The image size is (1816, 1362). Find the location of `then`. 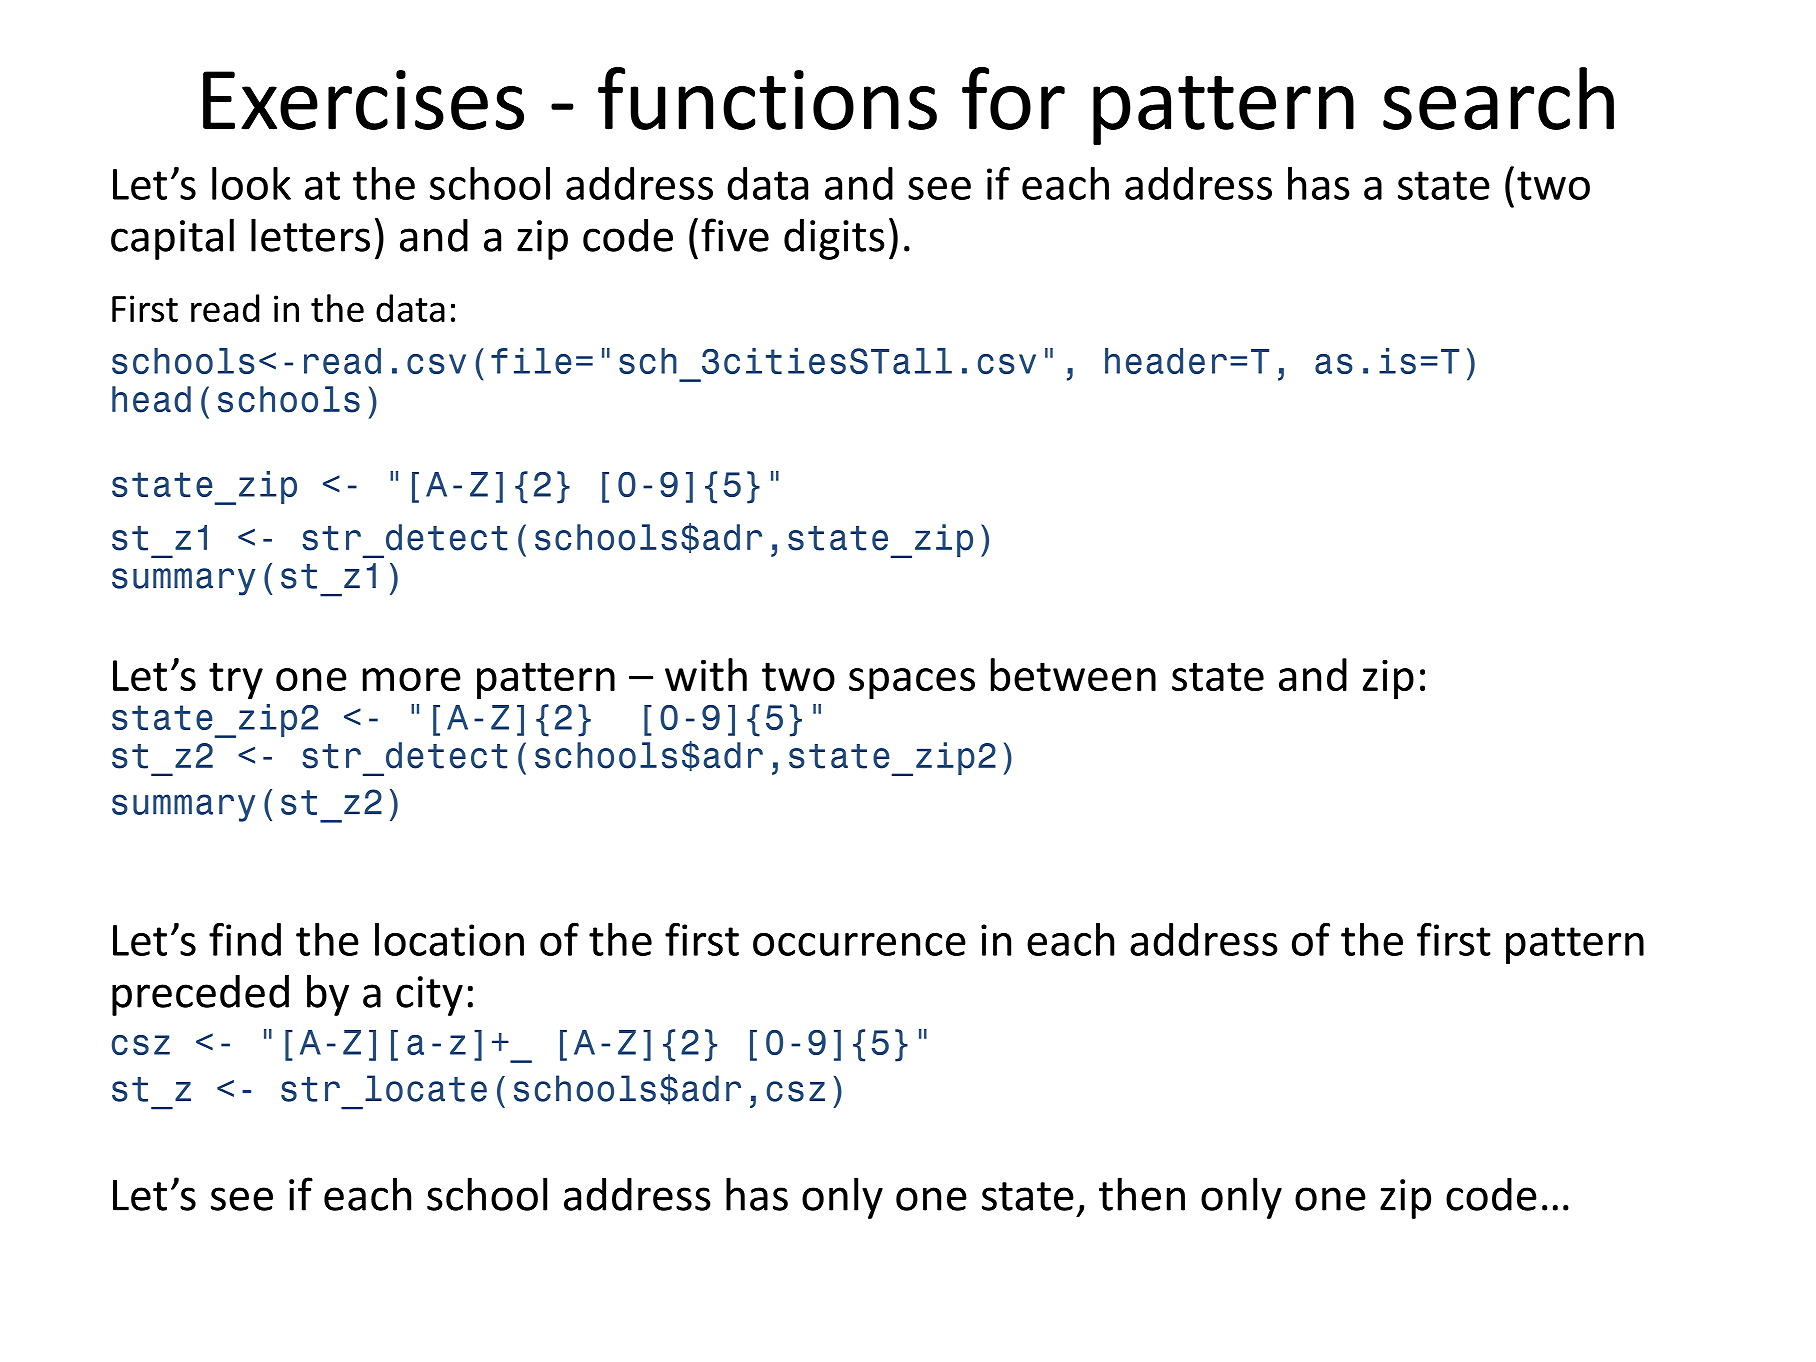

then is located at coordinates (1142, 1194).
